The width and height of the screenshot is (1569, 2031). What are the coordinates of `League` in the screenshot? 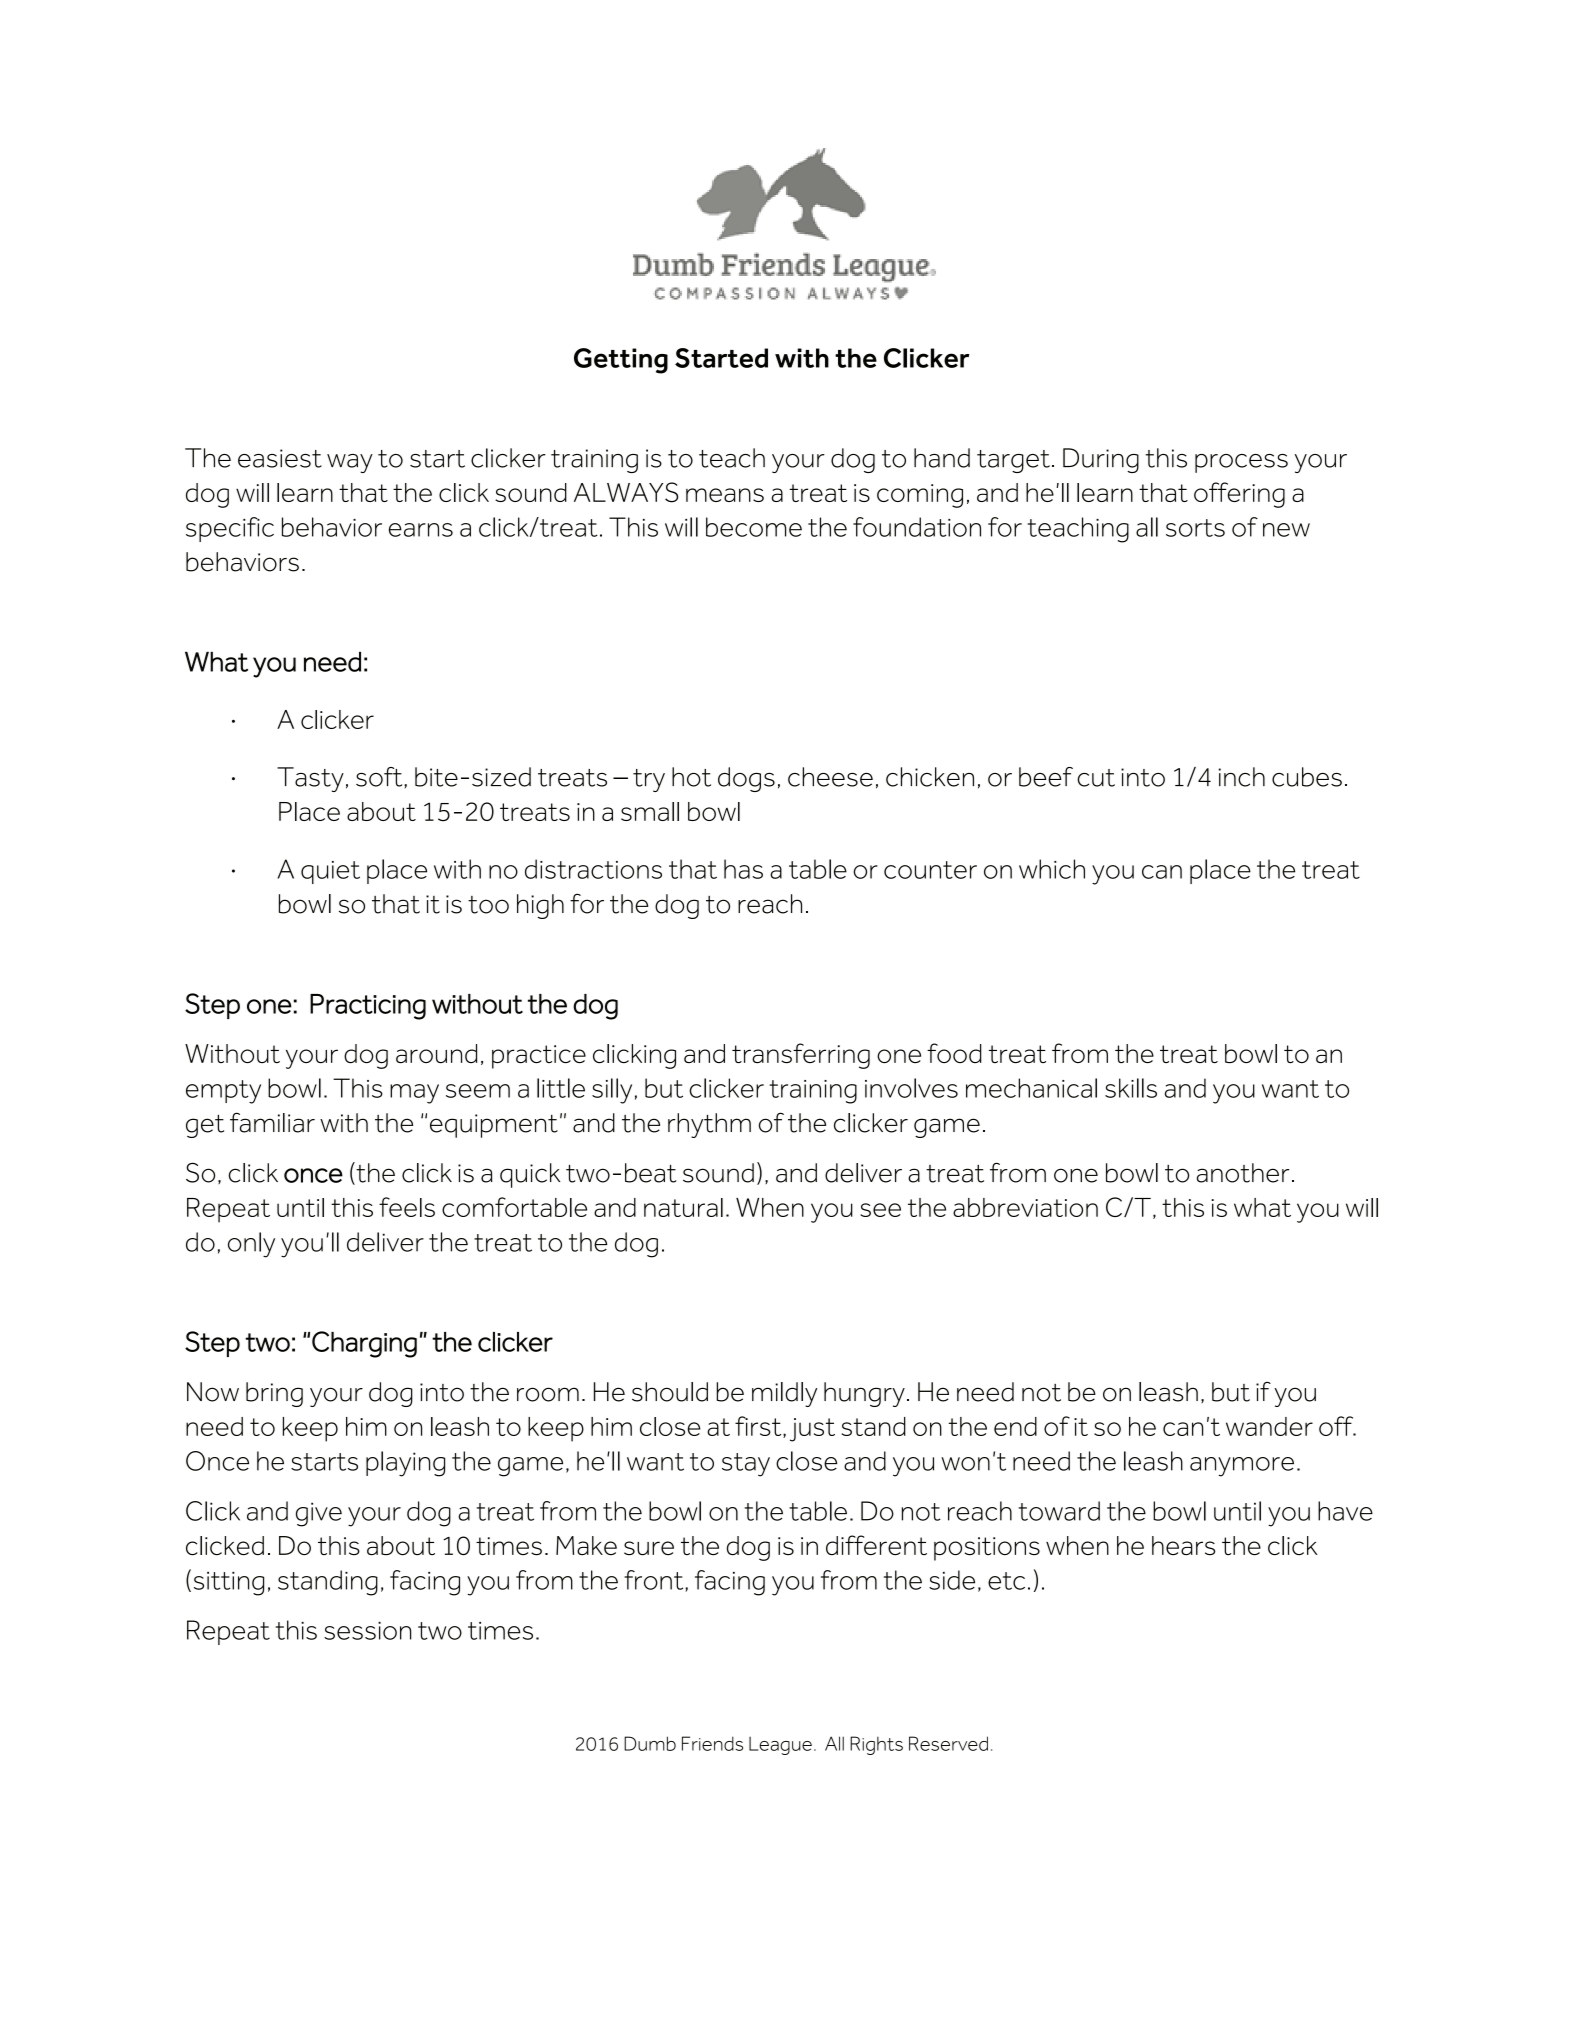 It's located at (780, 1746).
